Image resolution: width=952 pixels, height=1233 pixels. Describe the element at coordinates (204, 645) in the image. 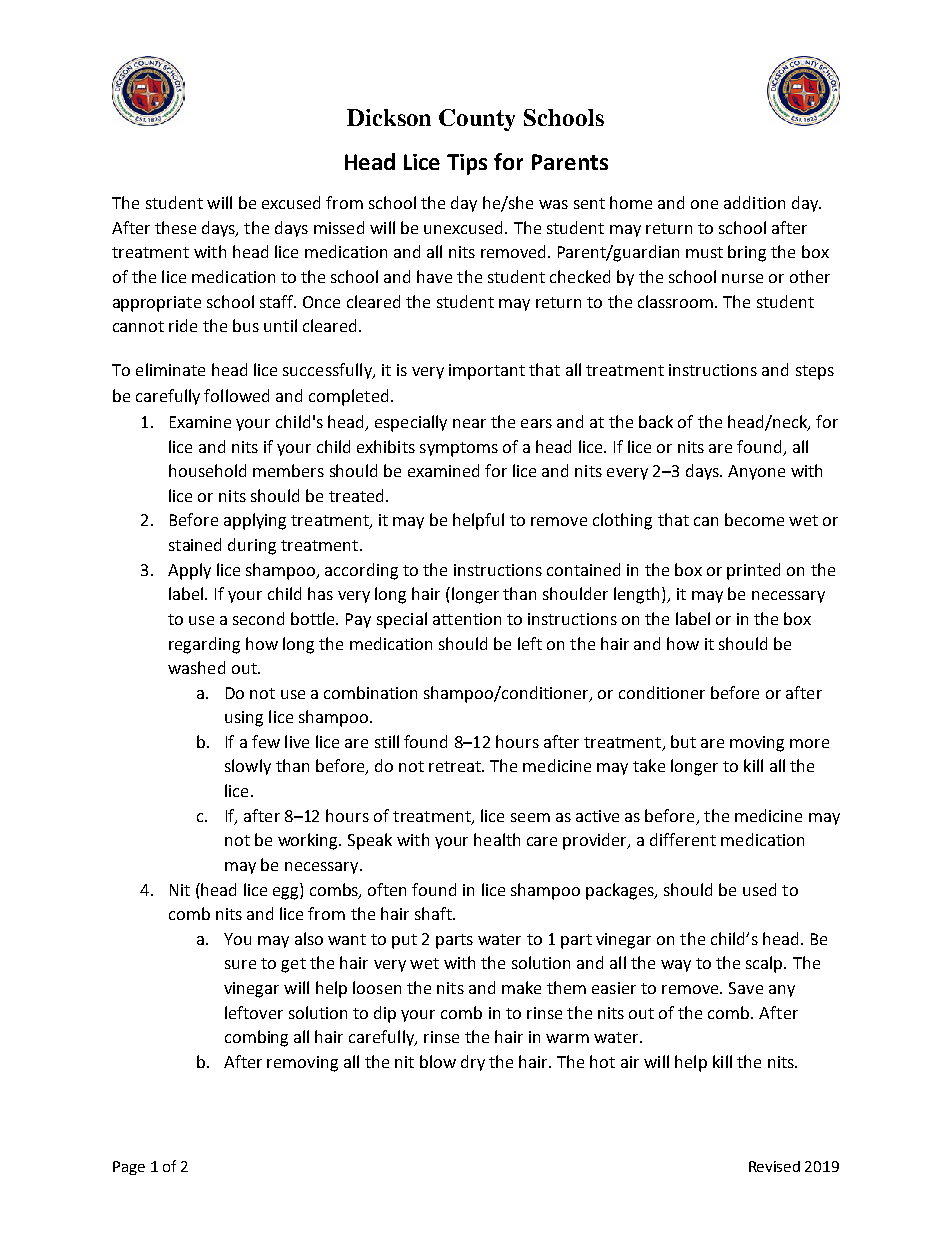

I see `regarding` at that location.
